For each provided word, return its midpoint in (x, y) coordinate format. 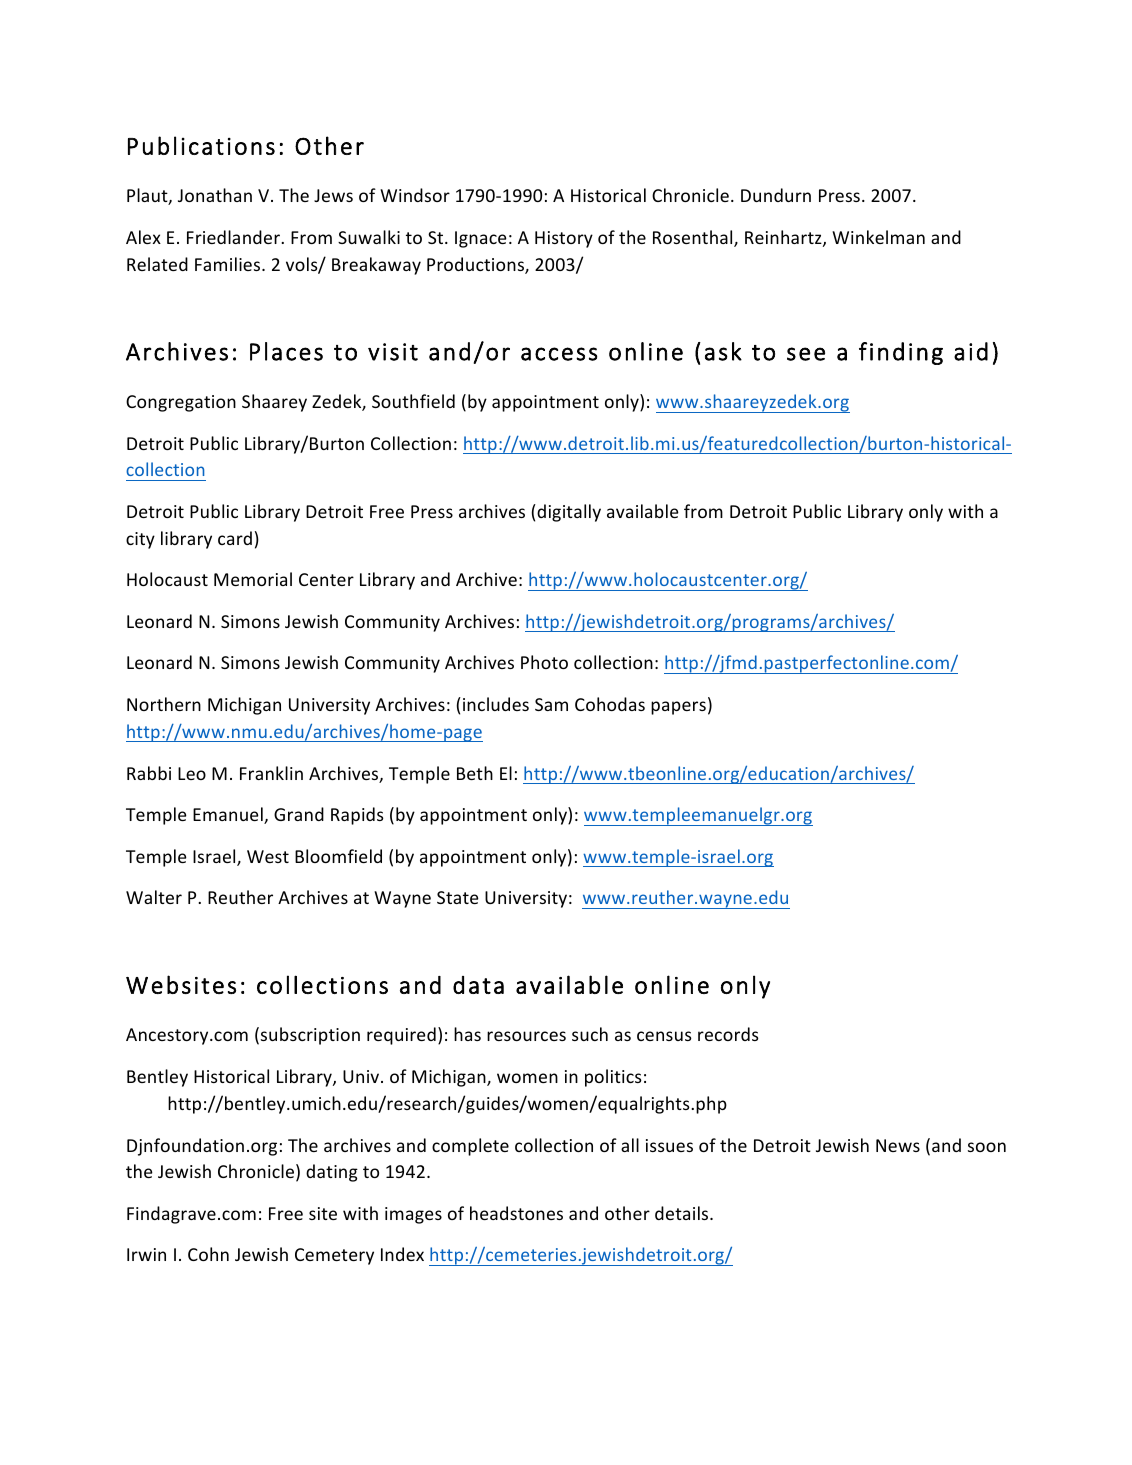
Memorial (253, 579)
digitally (568, 513)
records (728, 1034)
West (268, 856)
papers (678, 708)
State (458, 897)
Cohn (208, 1254)
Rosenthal (694, 238)
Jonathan (215, 195)
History (564, 239)
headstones (516, 1213)
